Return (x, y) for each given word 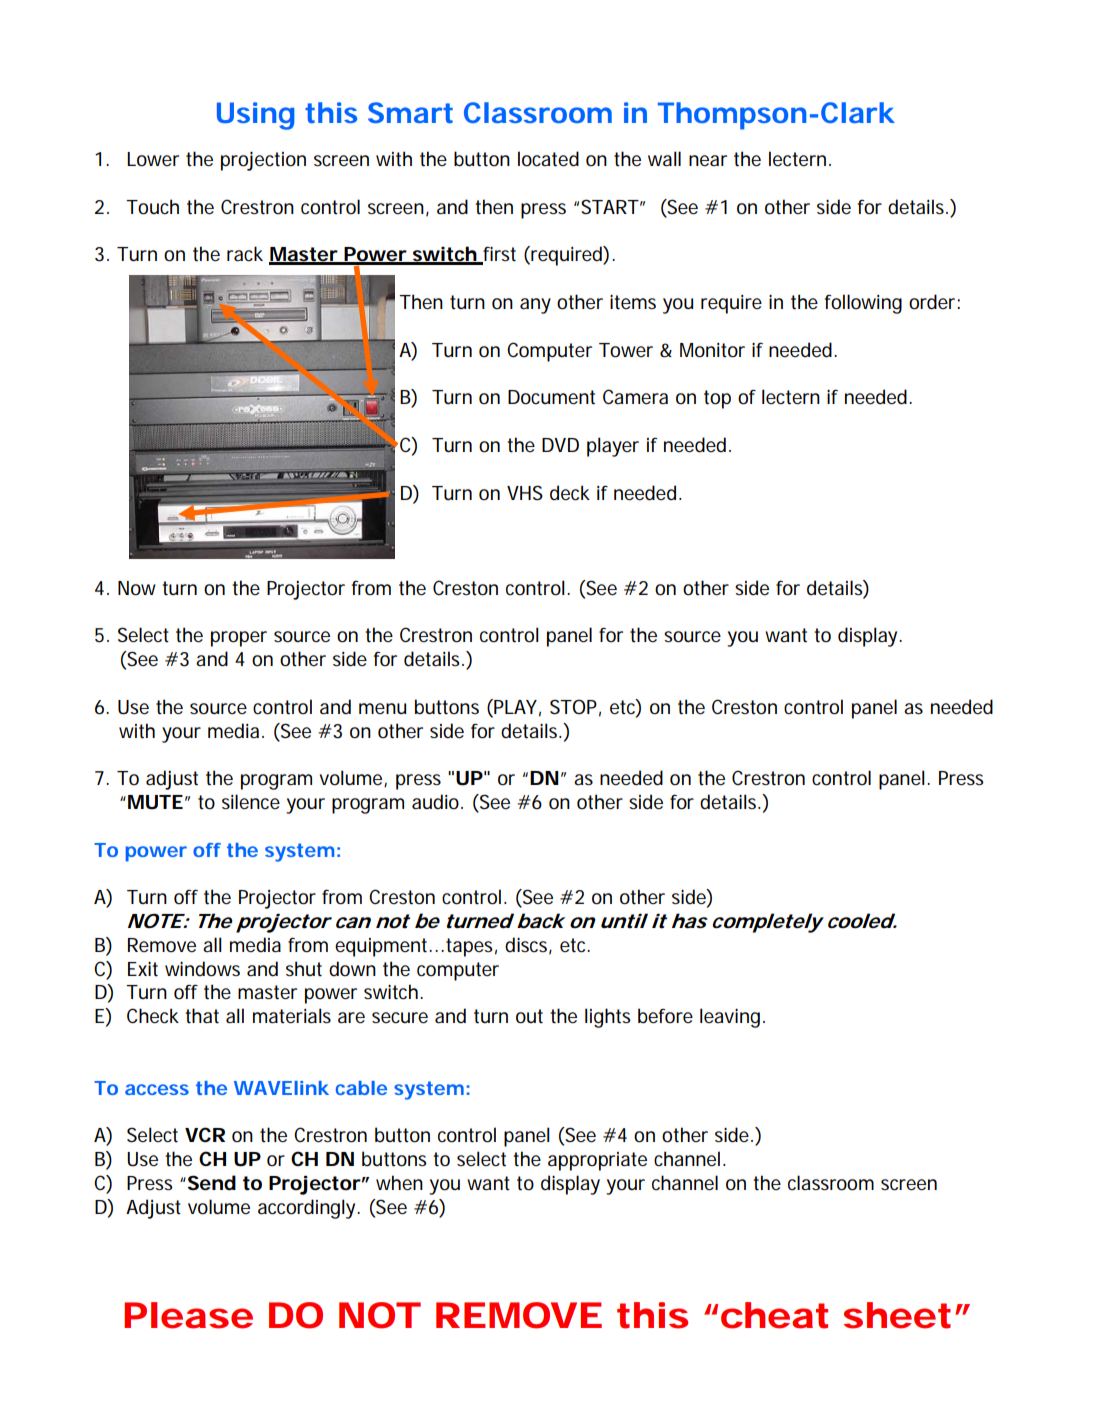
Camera (635, 397)
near (708, 161)
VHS (525, 492)
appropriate (597, 1161)
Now (137, 588)
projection (263, 161)
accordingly (308, 1209)
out (529, 1016)
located (548, 159)
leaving (730, 1018)
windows (202, 969)
